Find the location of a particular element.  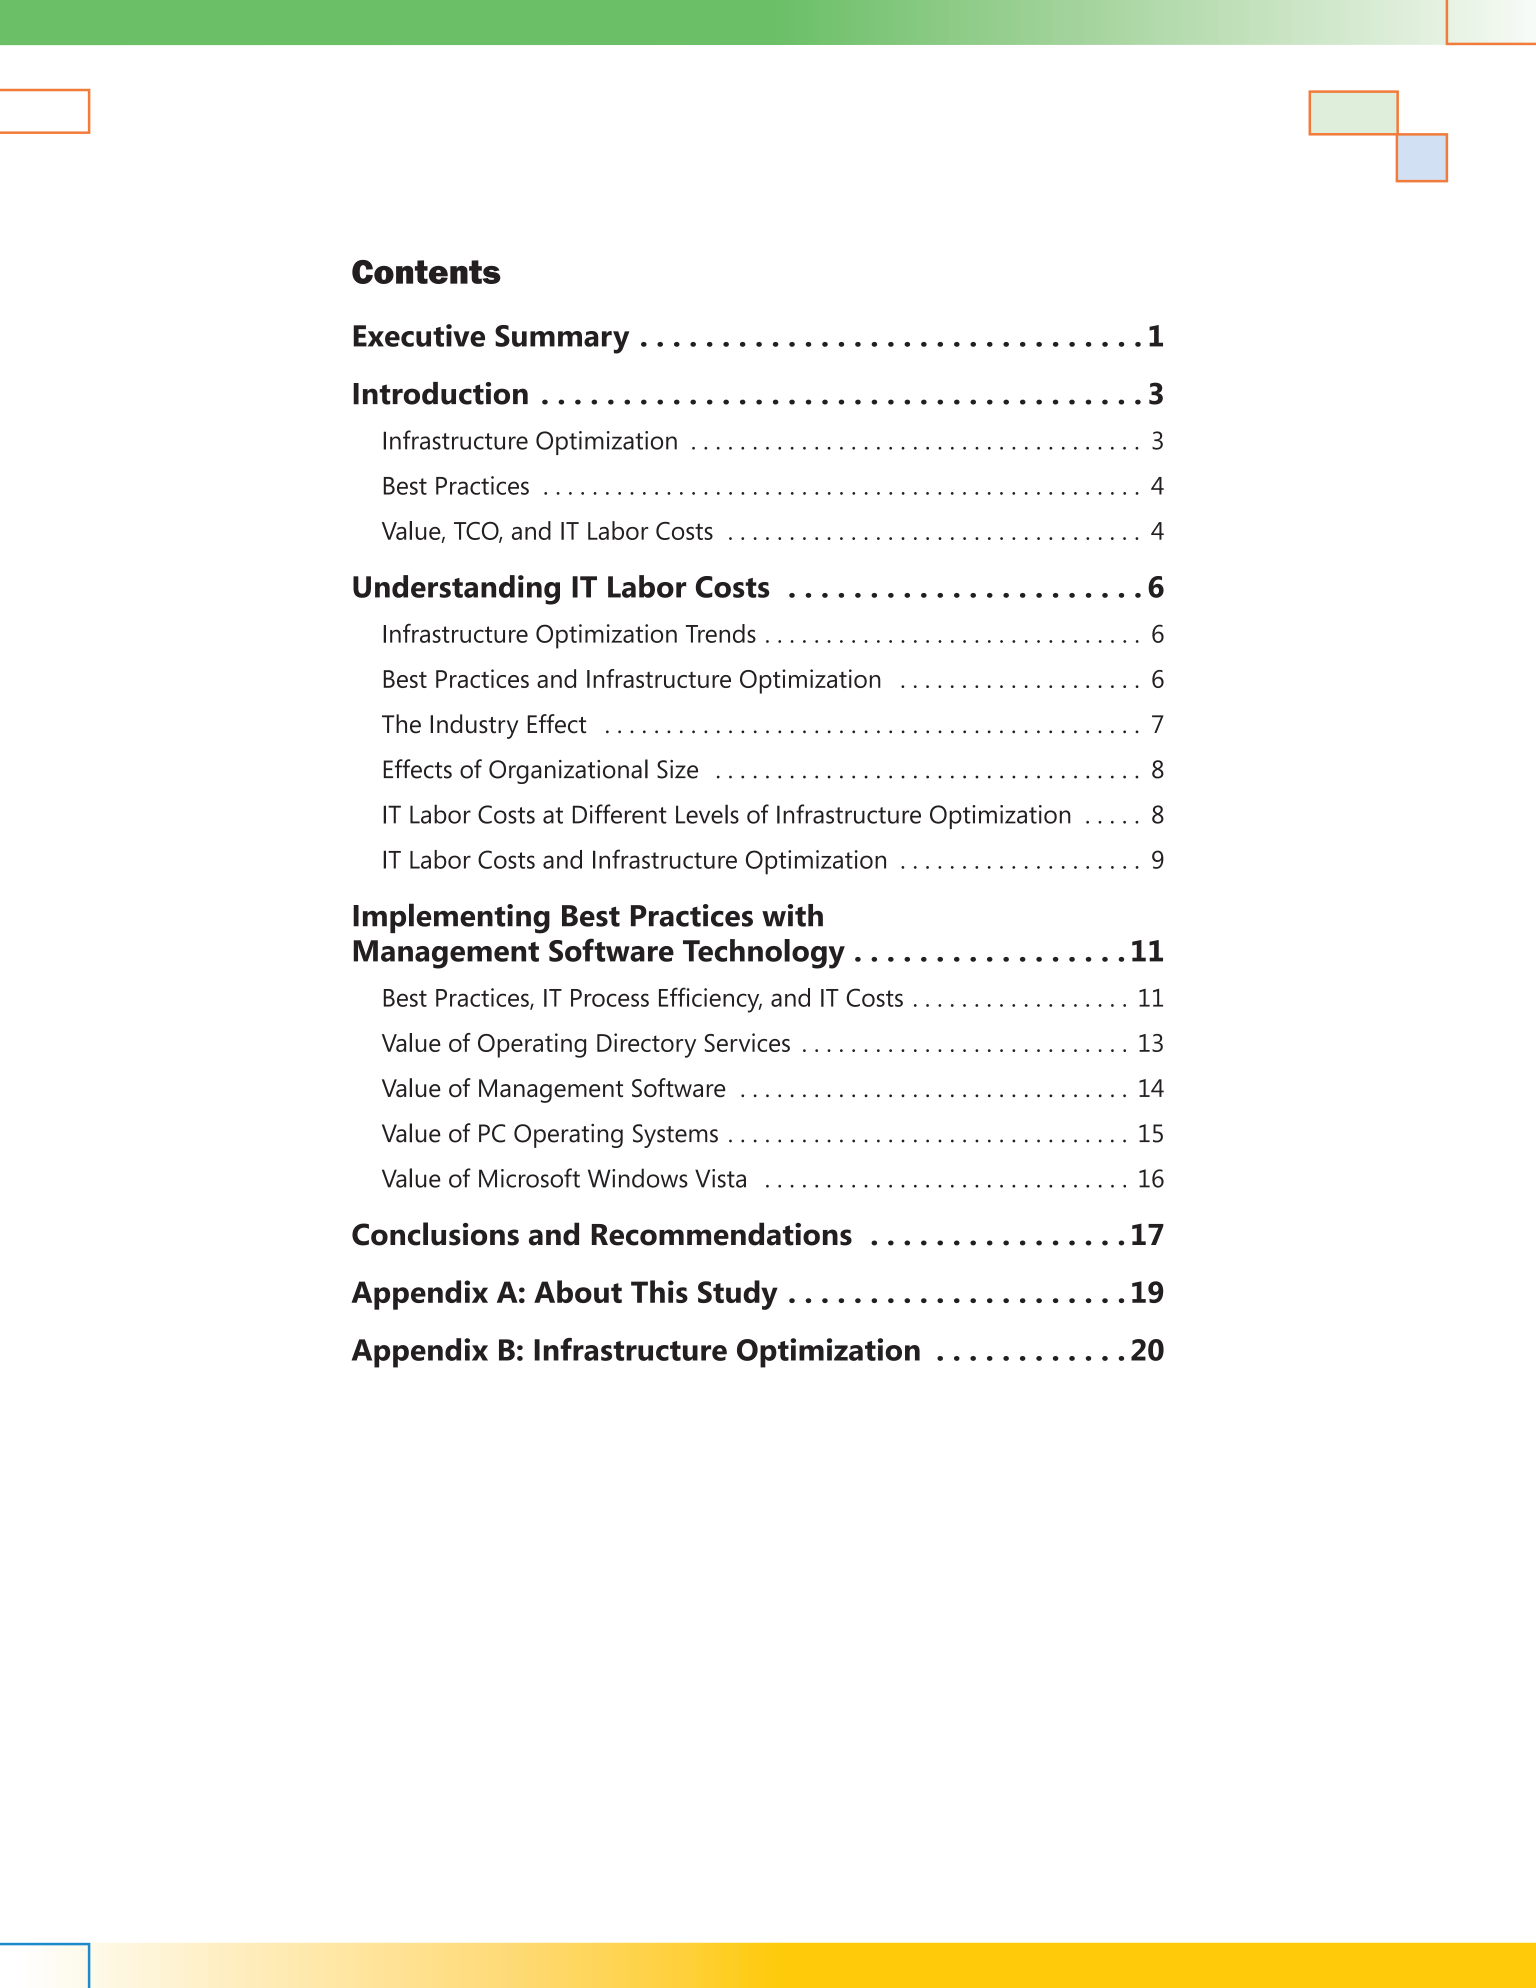

Trends is located at coordinates (721, 633).
